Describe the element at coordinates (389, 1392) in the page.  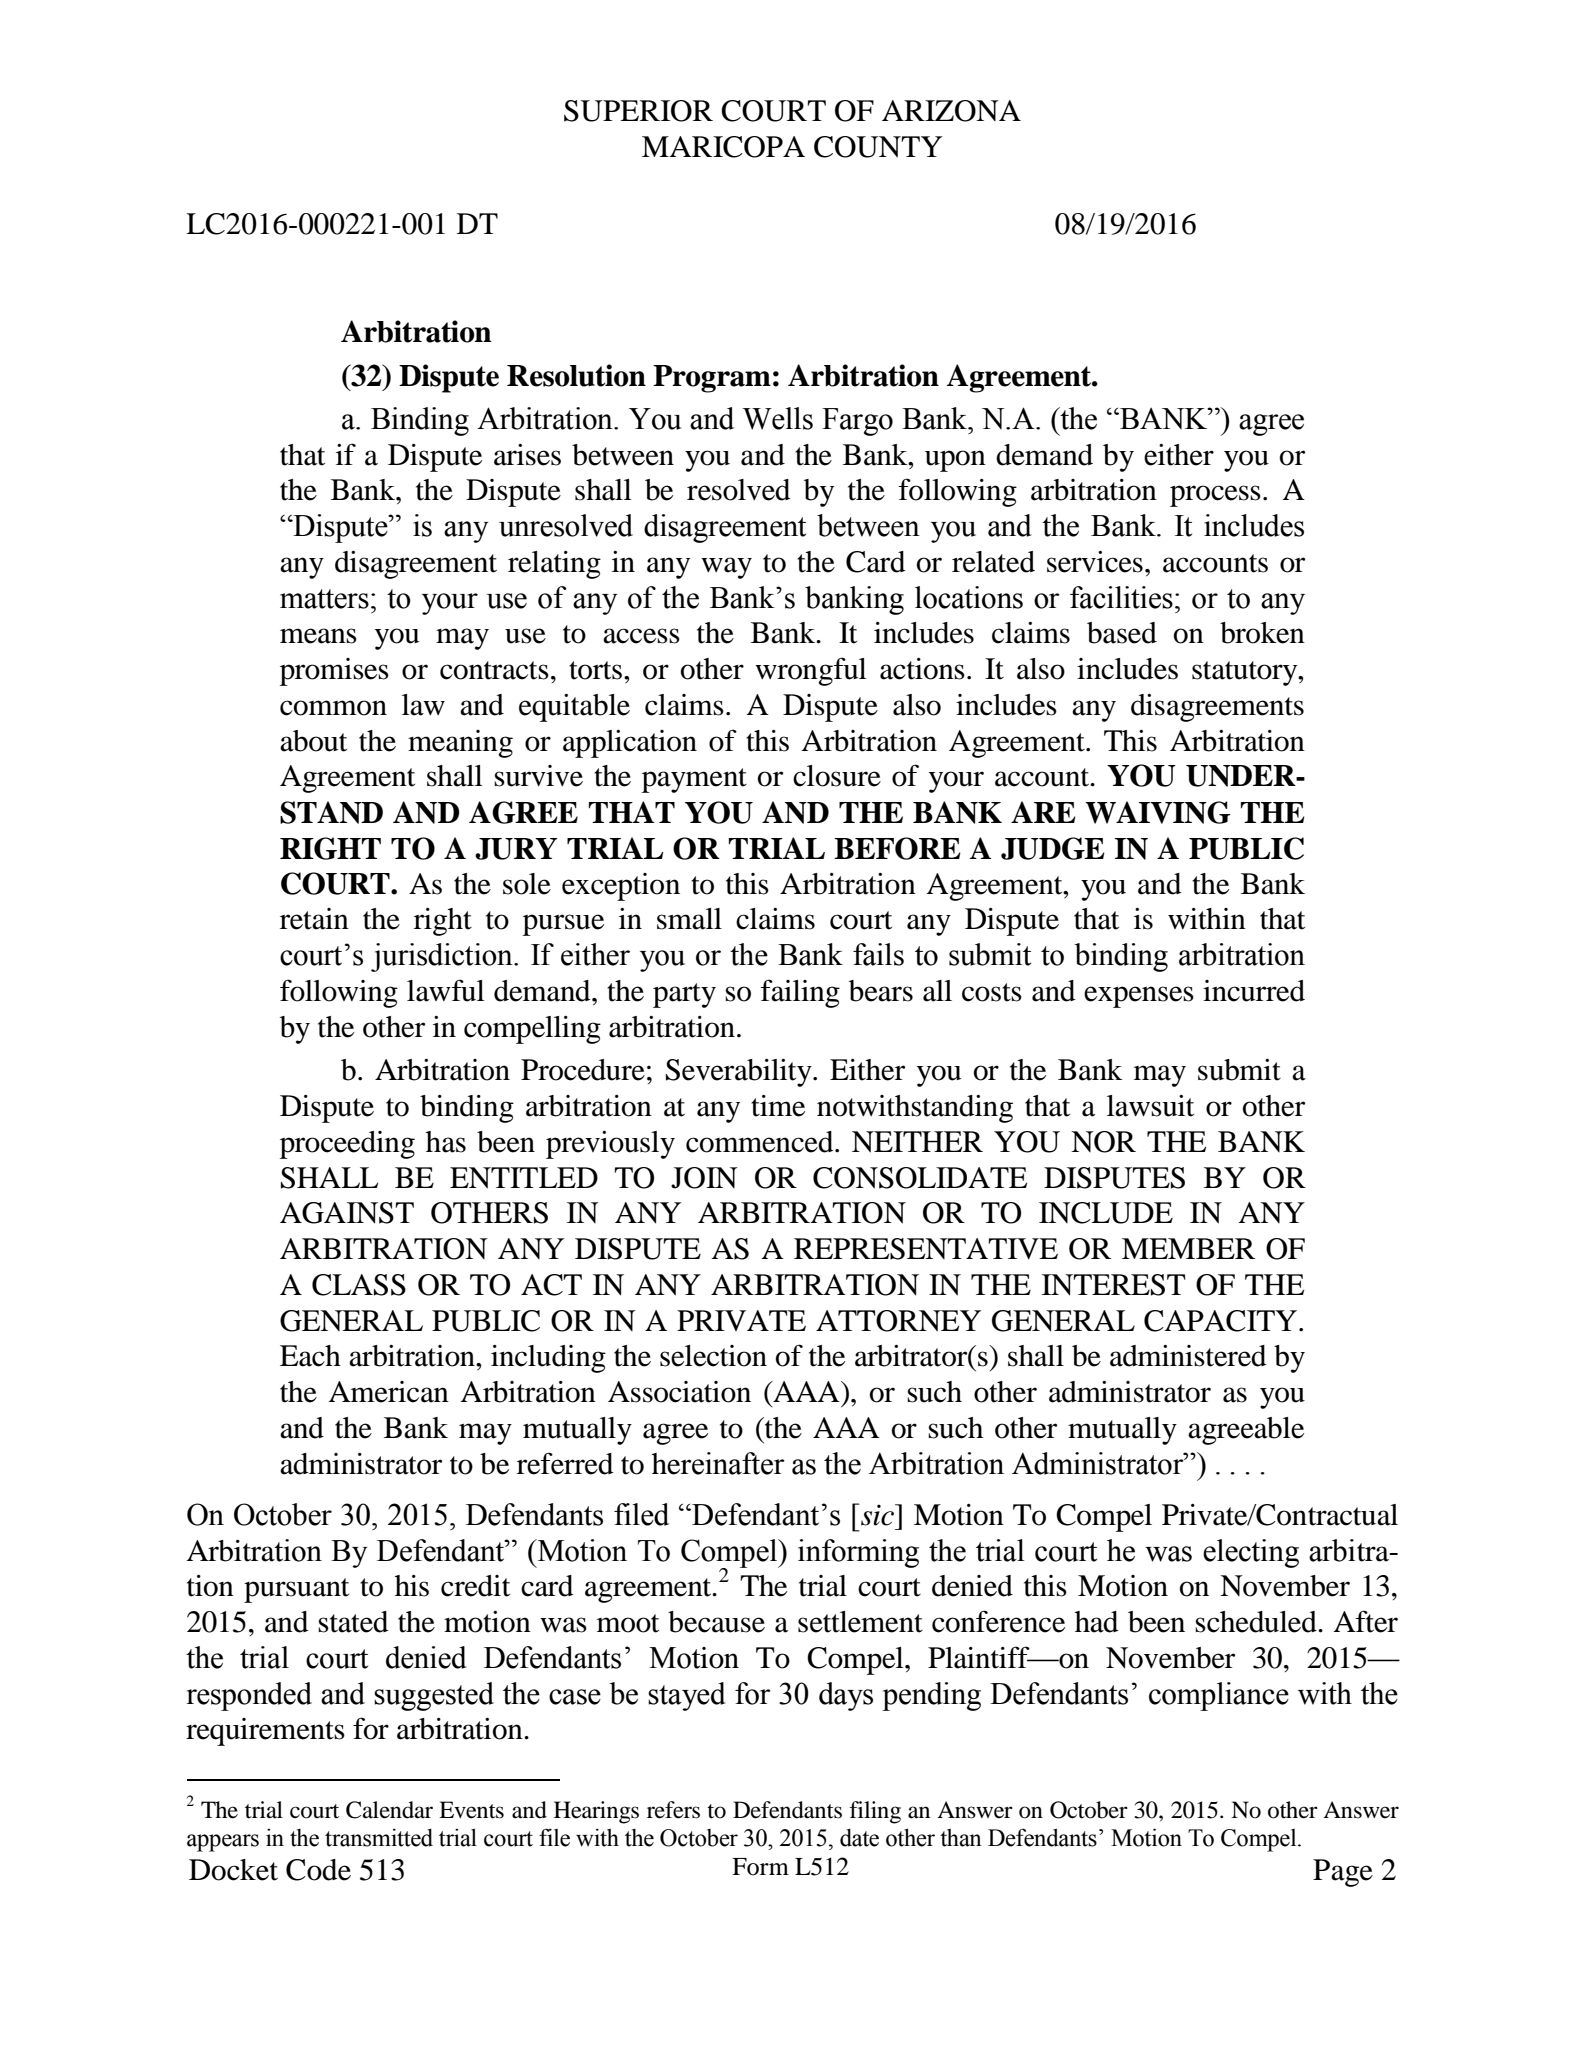
I see `American` at that location.
